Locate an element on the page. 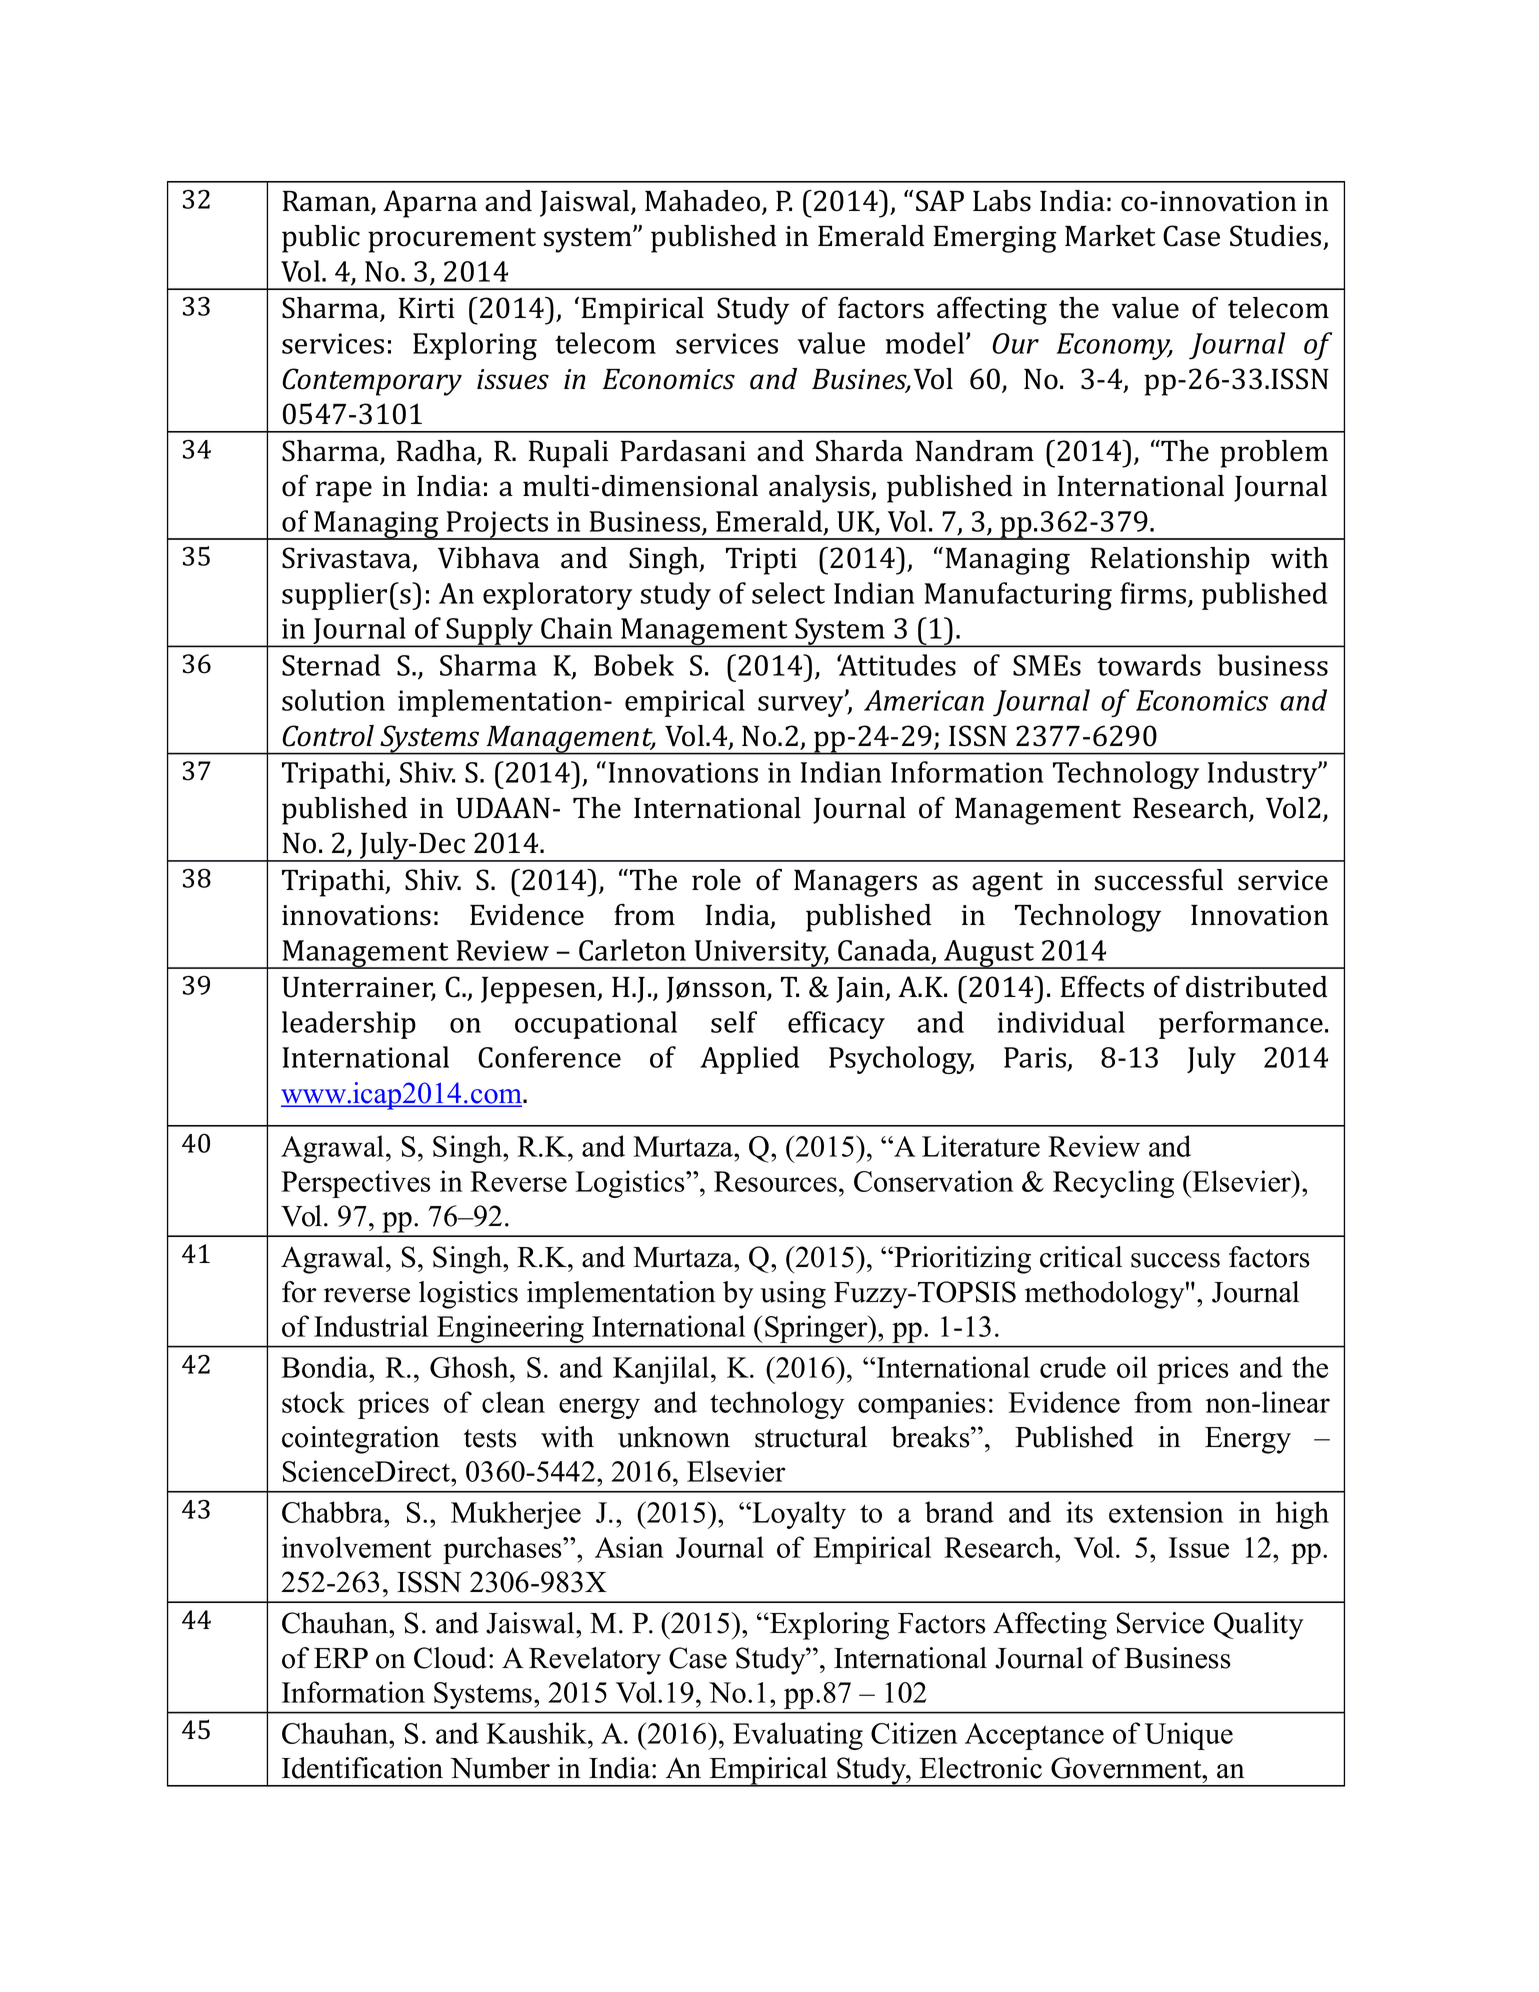  SAP is located at coordinates (940, 201).
